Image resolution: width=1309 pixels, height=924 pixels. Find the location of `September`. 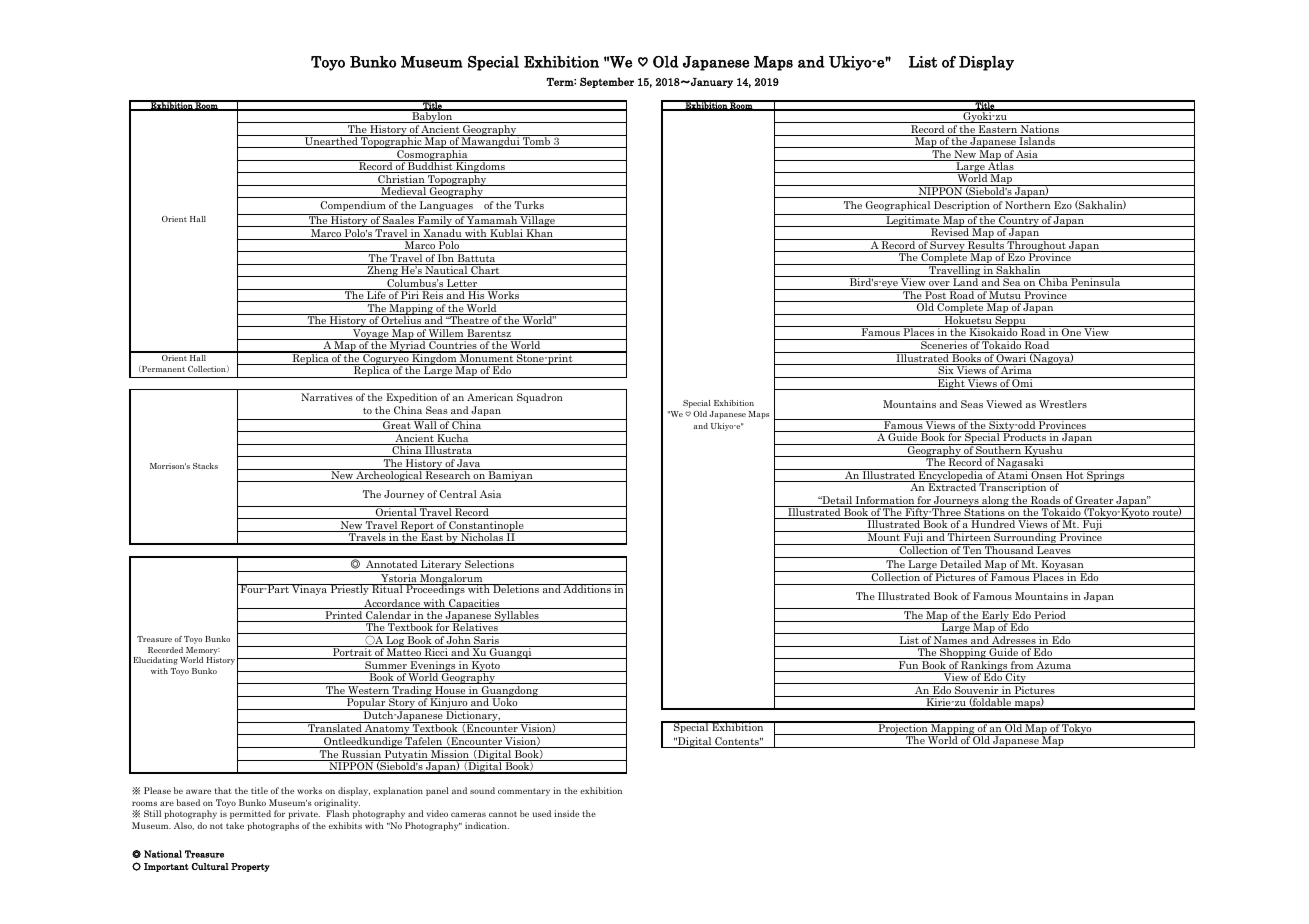

September is located at coordinates (607, 82).
